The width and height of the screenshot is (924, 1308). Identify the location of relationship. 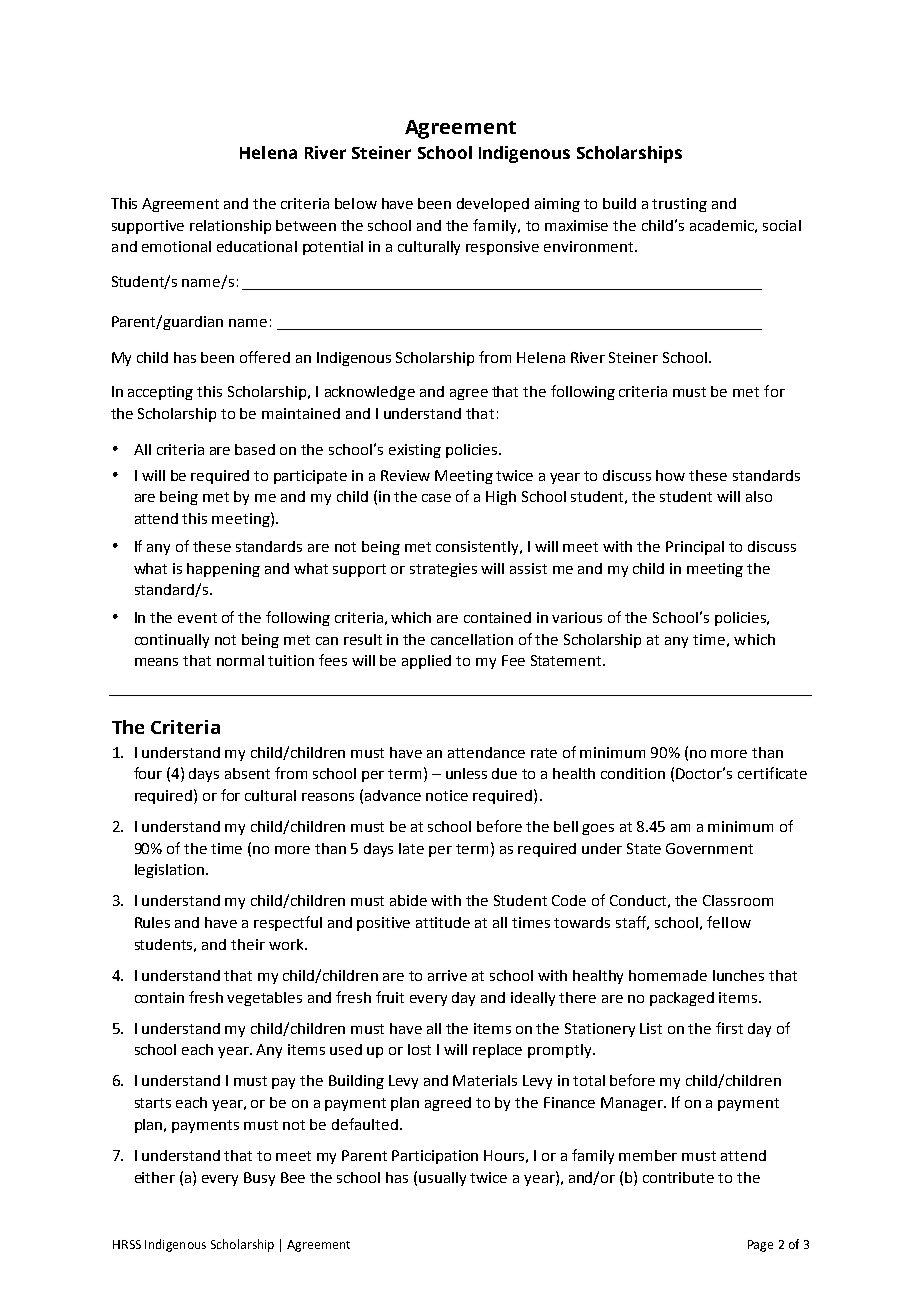
(230, 227).
